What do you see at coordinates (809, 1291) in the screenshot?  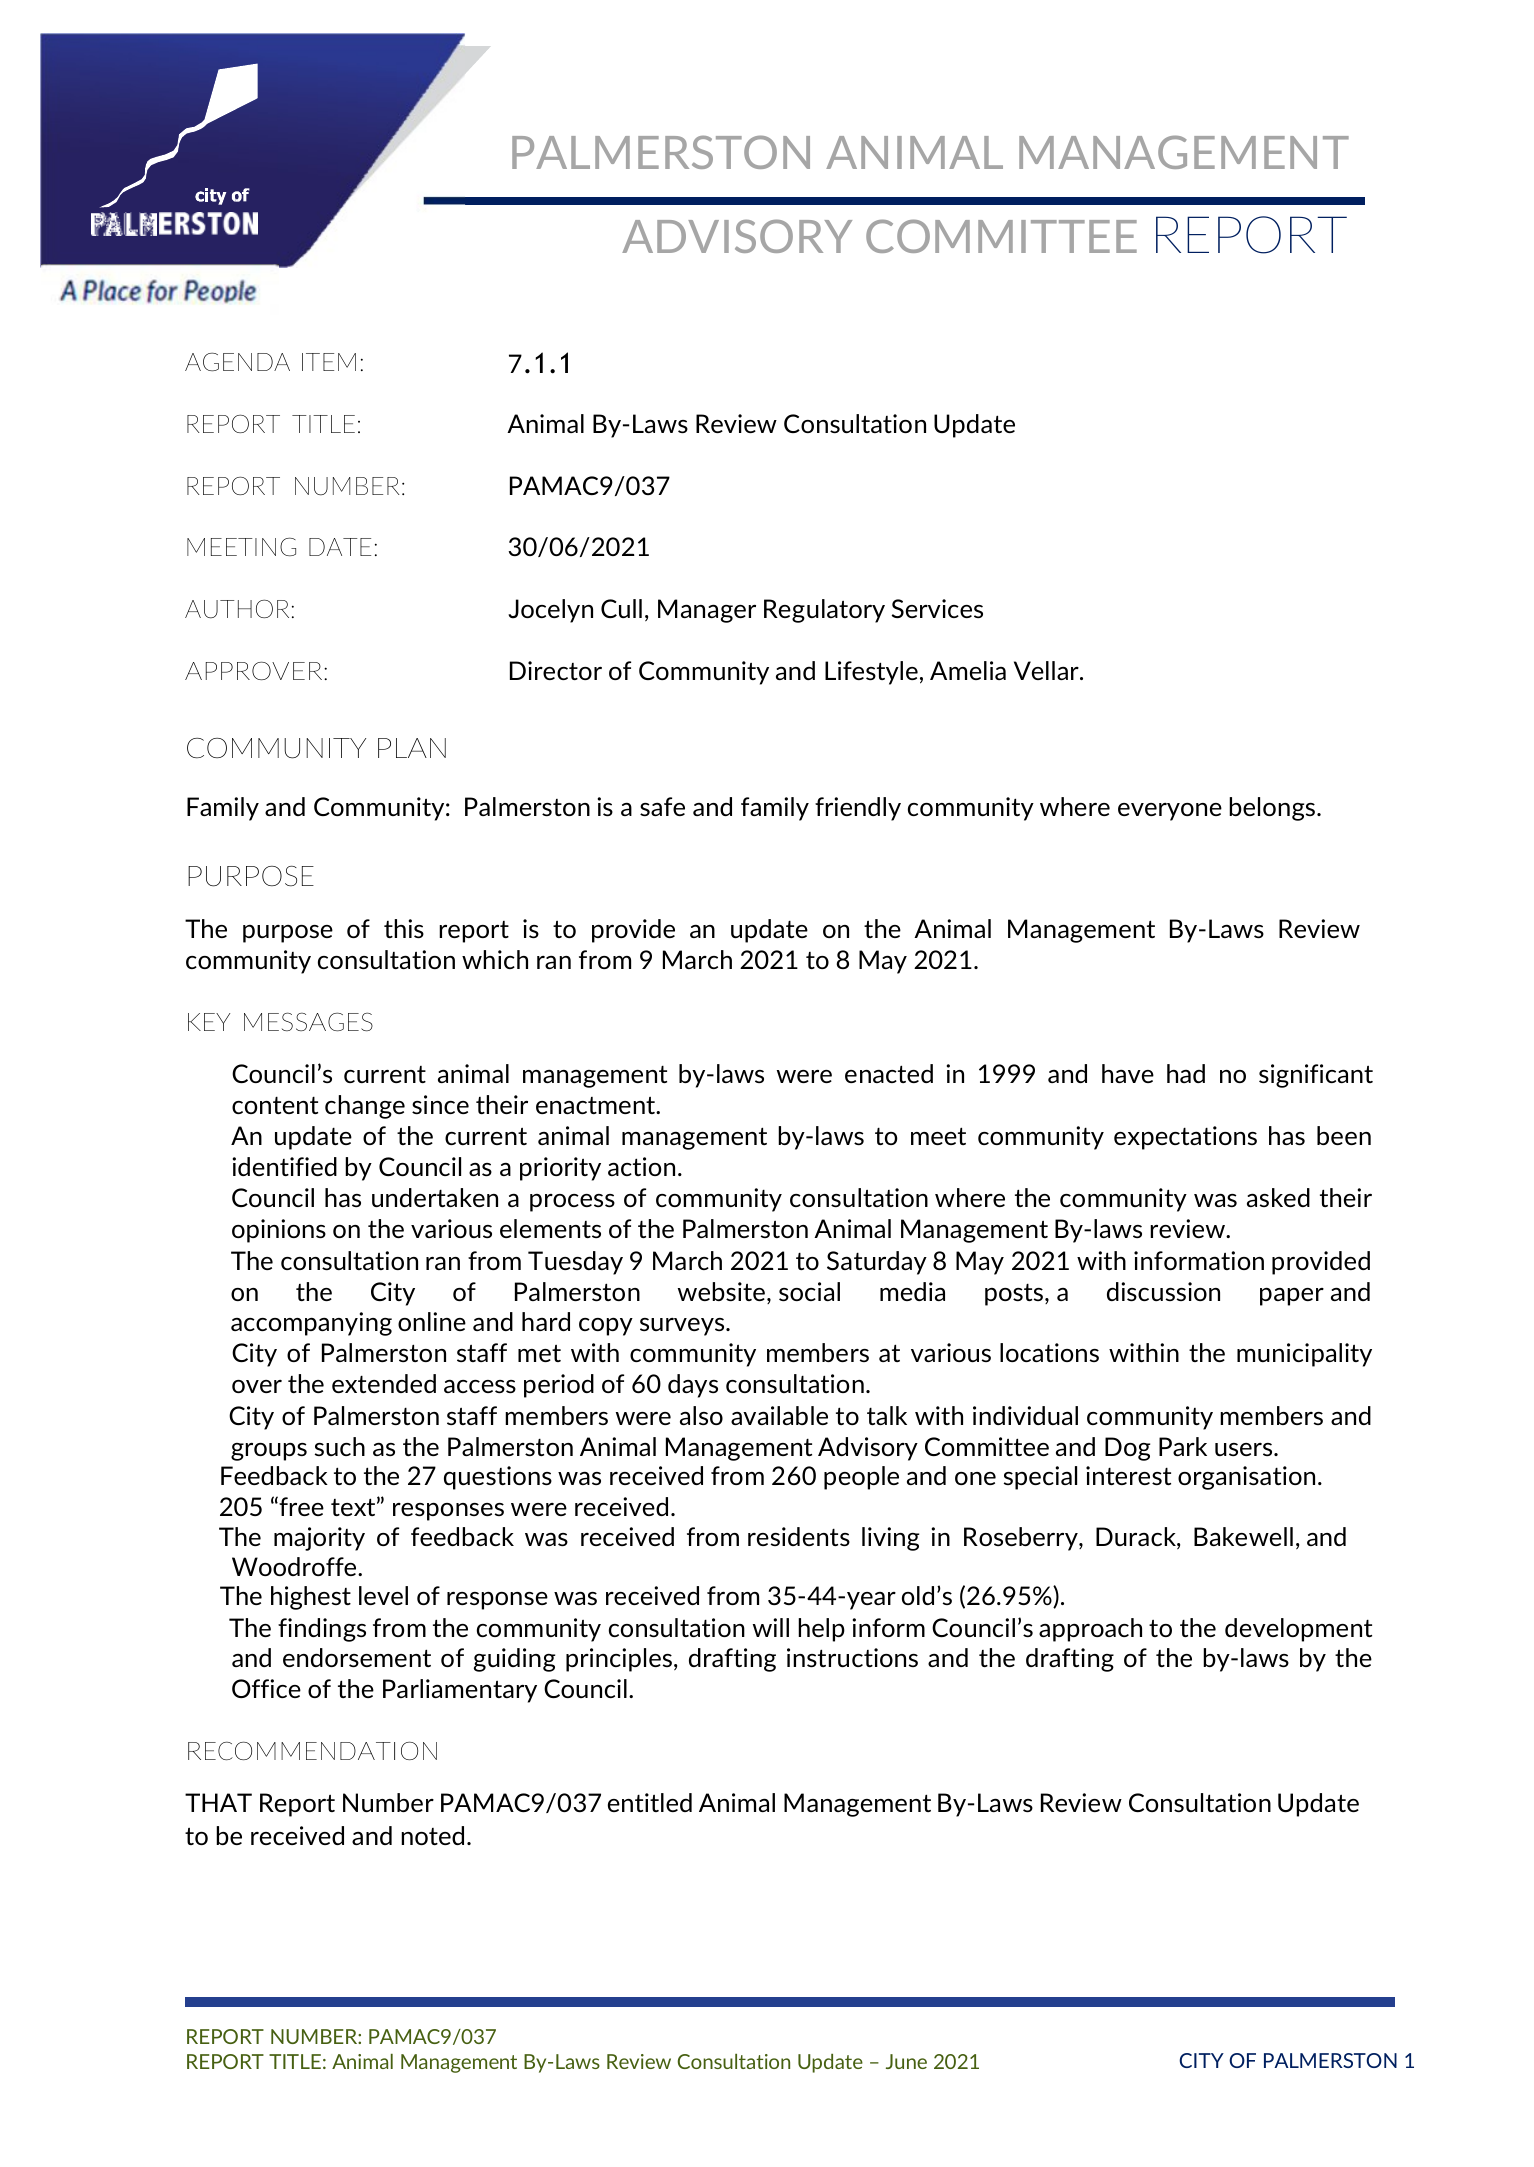 I see `social` at bounding box center [809, 1291].
